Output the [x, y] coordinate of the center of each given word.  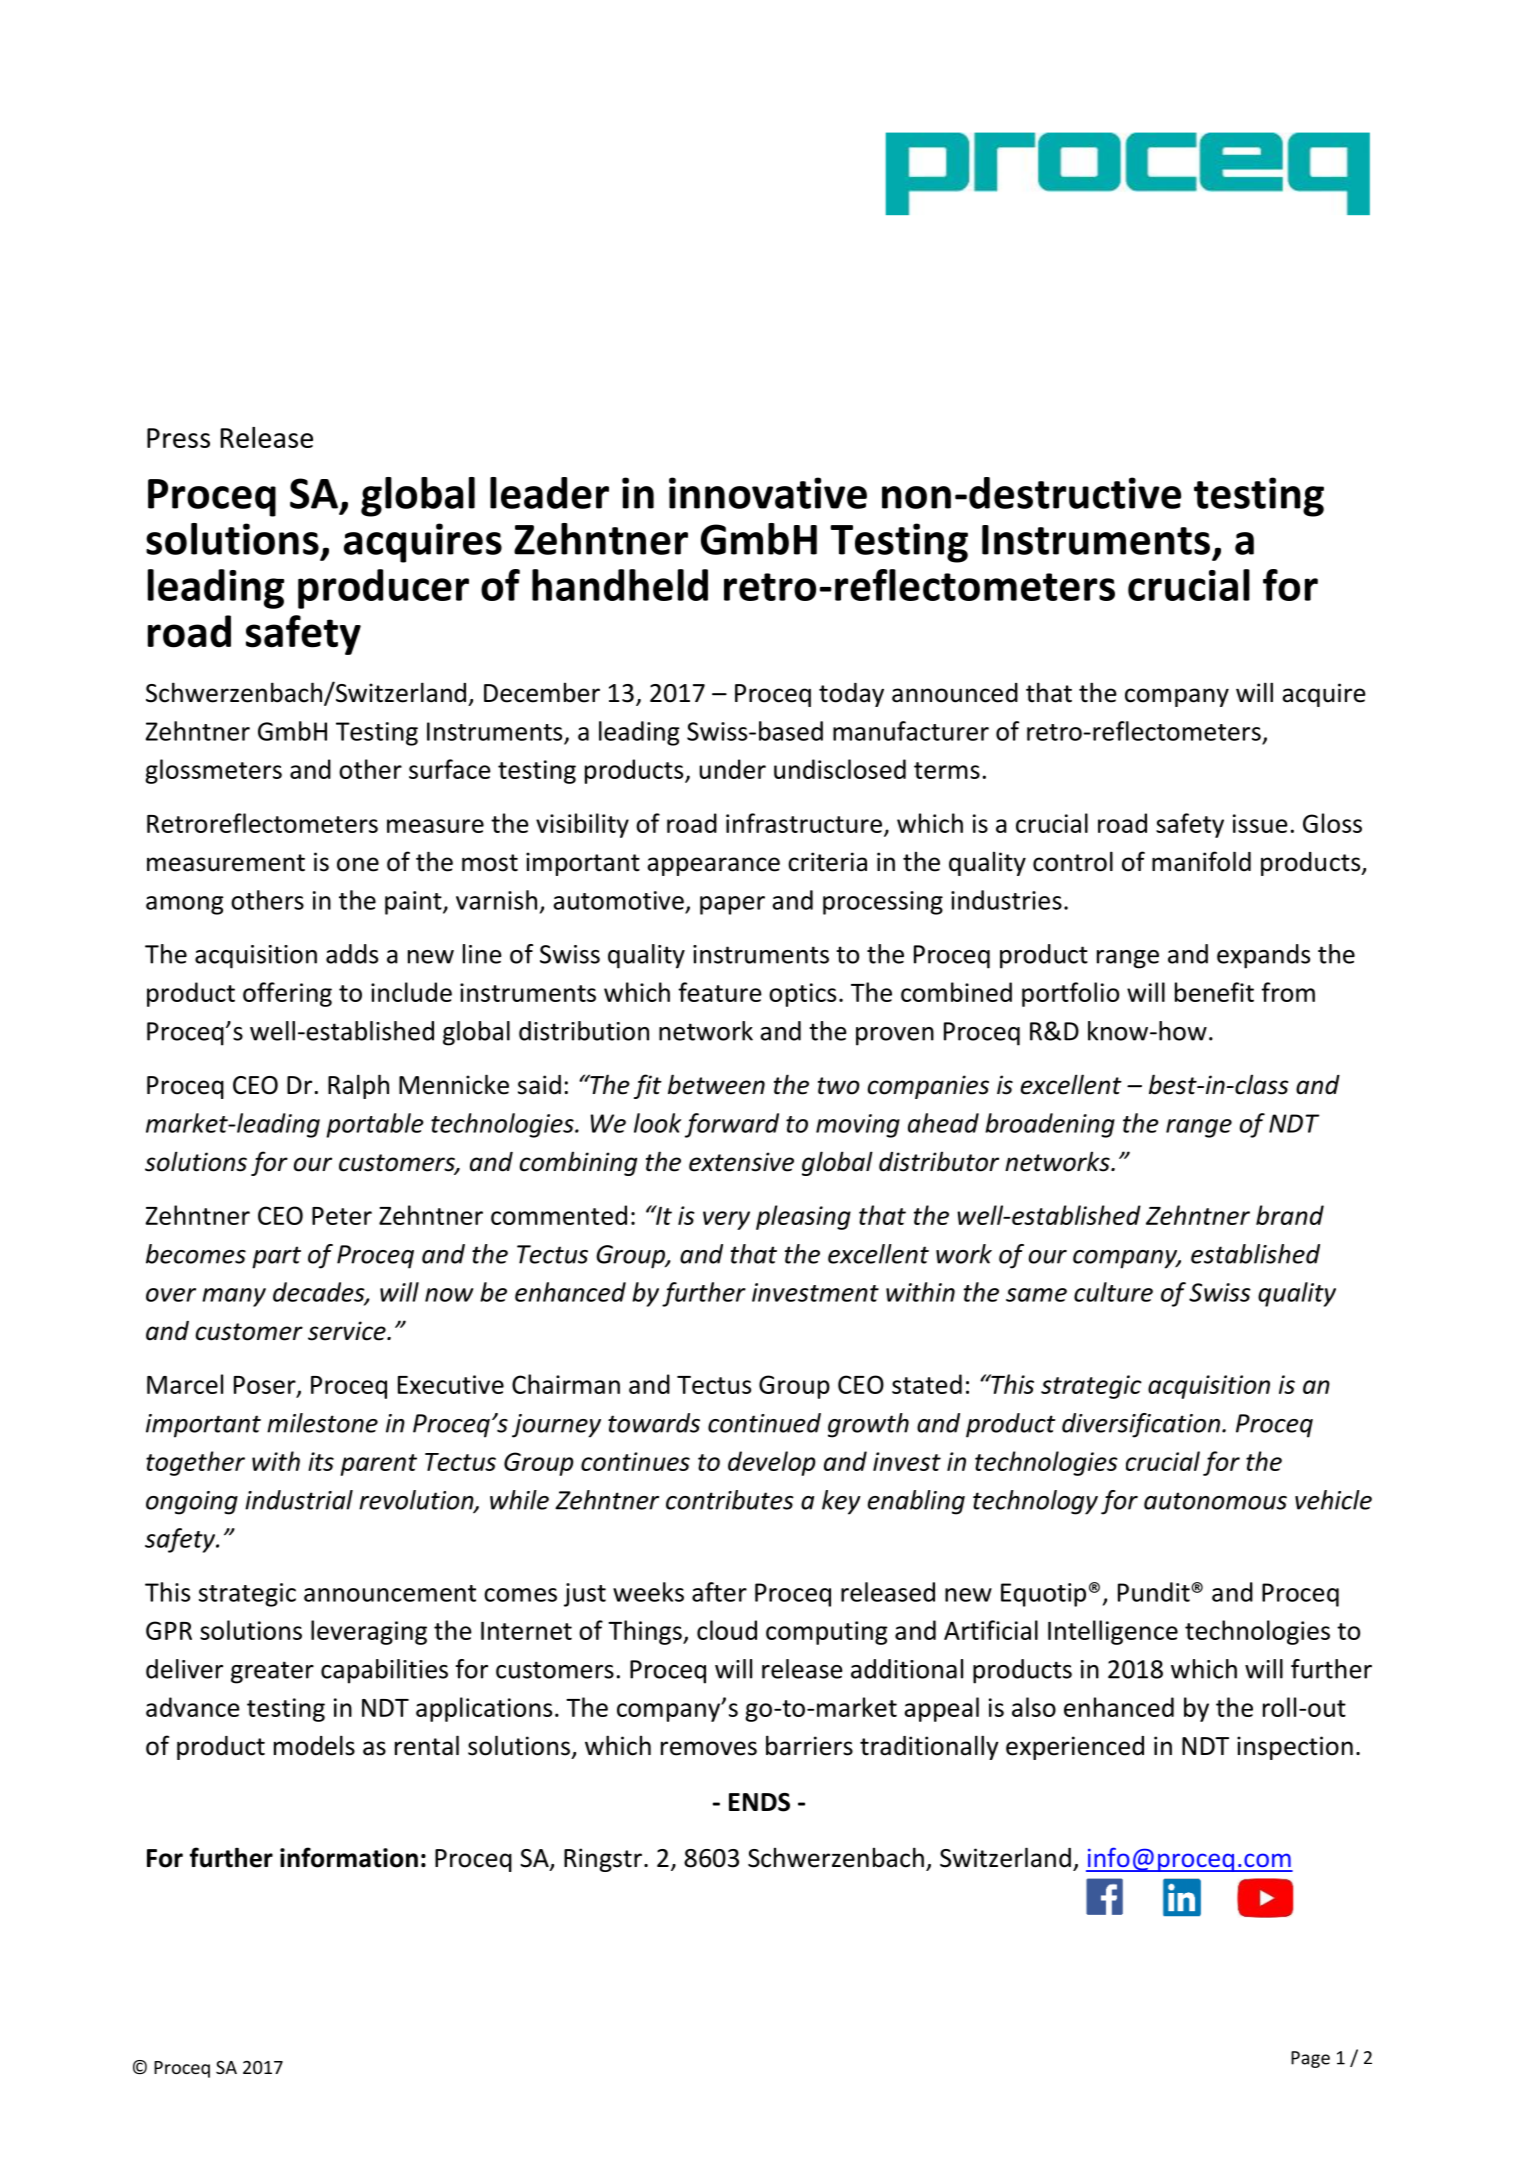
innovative [768, 493]
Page [1310, 2059]
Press [178, 438]
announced [955, 693]
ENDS [759, 1802]
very [726, 1220]
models [314, 1745]
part [276, 1257]
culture [1113, 1292]
